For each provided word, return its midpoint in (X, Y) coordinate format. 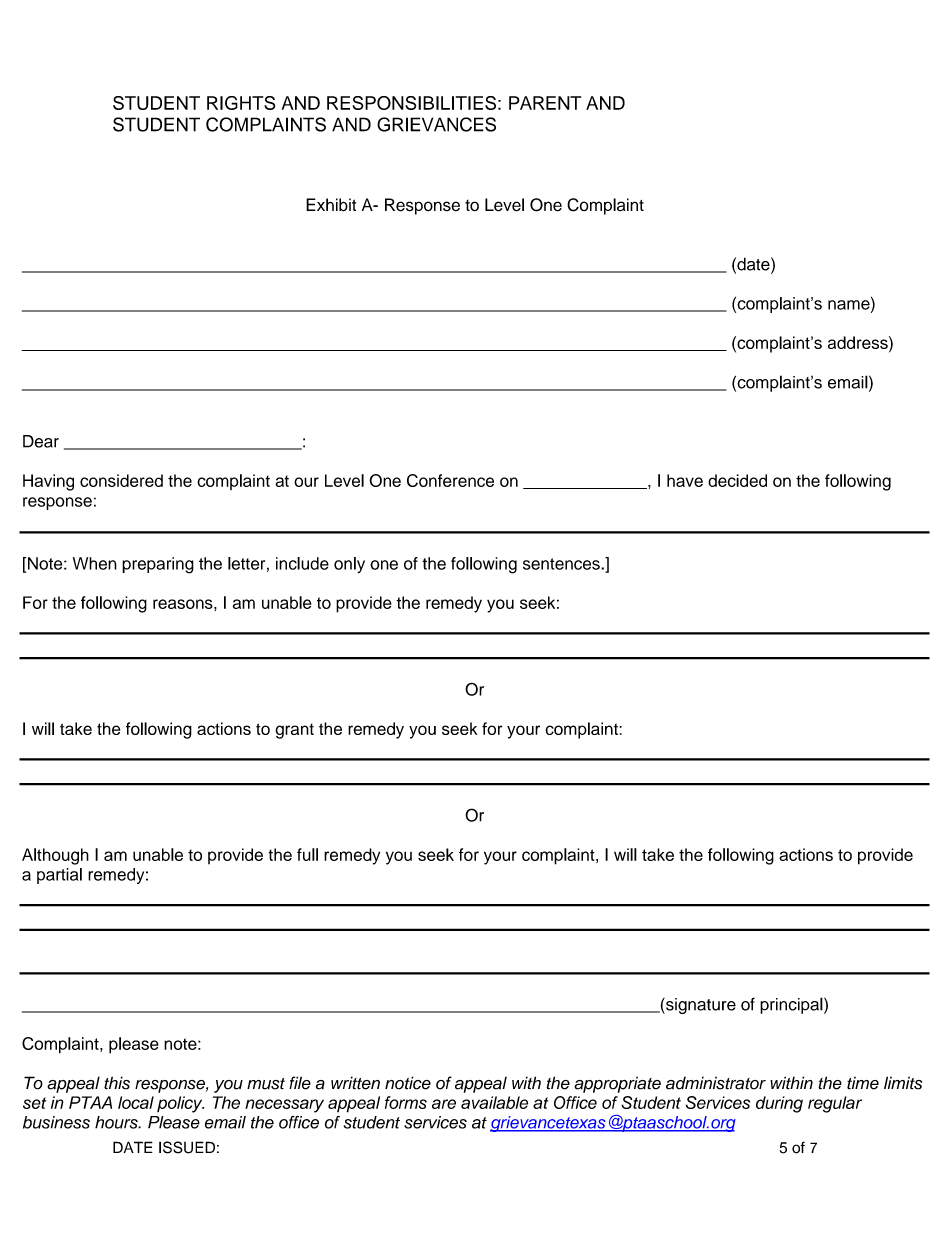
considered (121, 480)
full (307, 854)
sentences (562, 564)
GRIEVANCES (436, 124)
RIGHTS (241, 103)
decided (737, 480)
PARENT (545, 103)
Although (55, 856)
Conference (450, 480)
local (136, 1102)
